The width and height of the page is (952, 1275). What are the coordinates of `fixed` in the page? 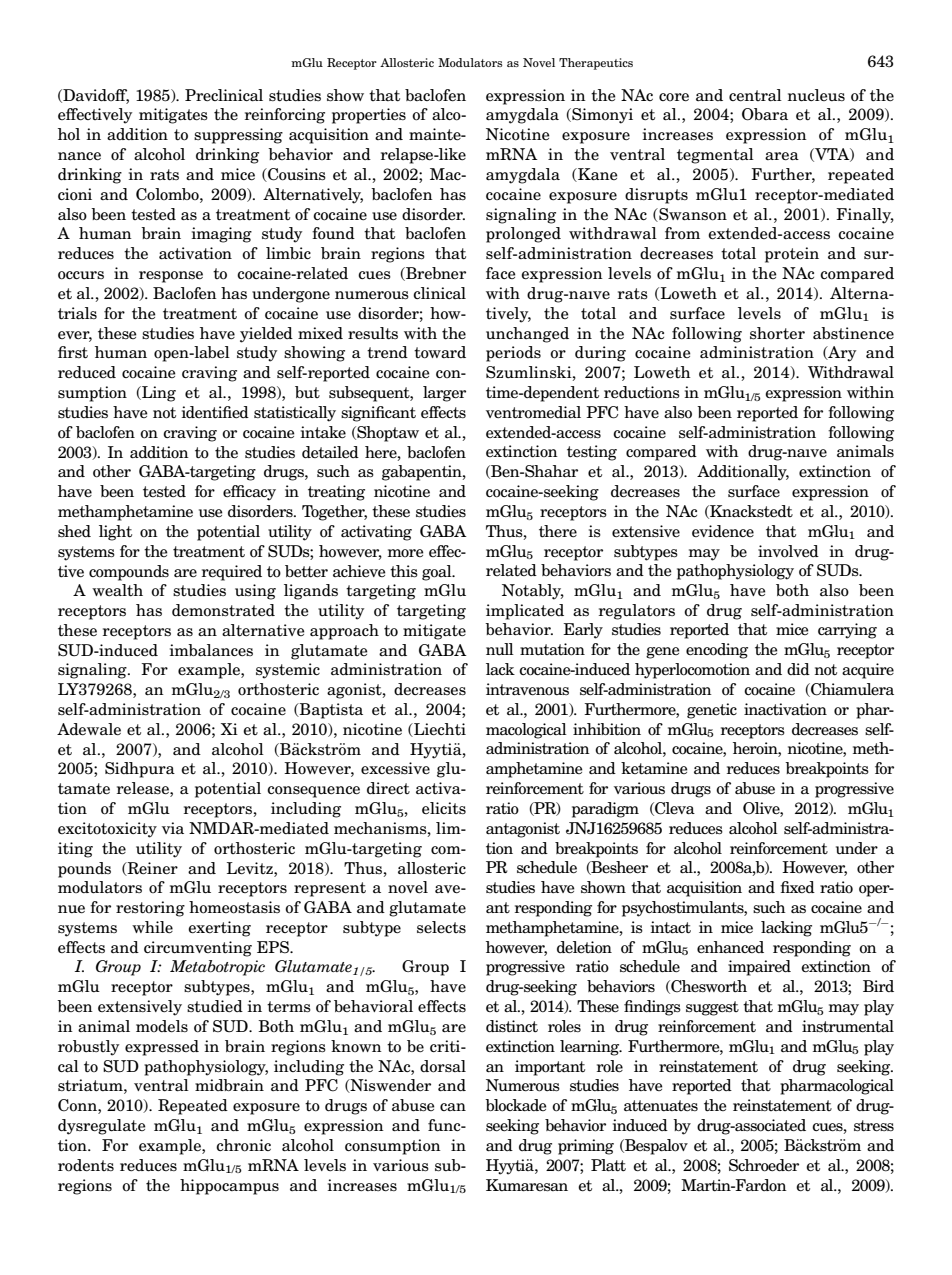 It's located at (797, 887).
